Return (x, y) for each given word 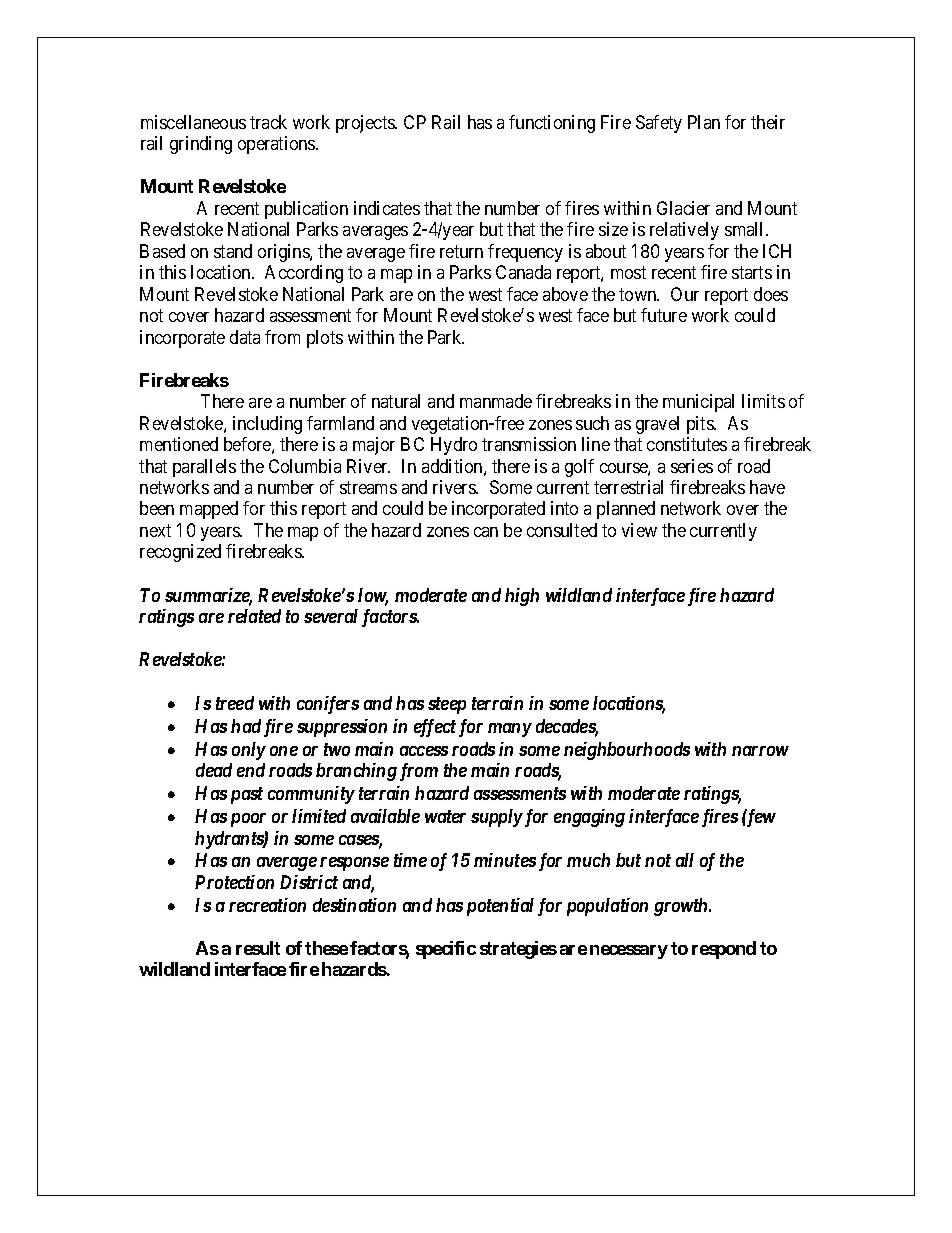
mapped (209, 510)
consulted (562, 530)
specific (446, 950)
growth (682, 907)
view (639, 530)
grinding (201, 145)
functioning (552, 124)
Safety (659, 124)
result (258, 948)
